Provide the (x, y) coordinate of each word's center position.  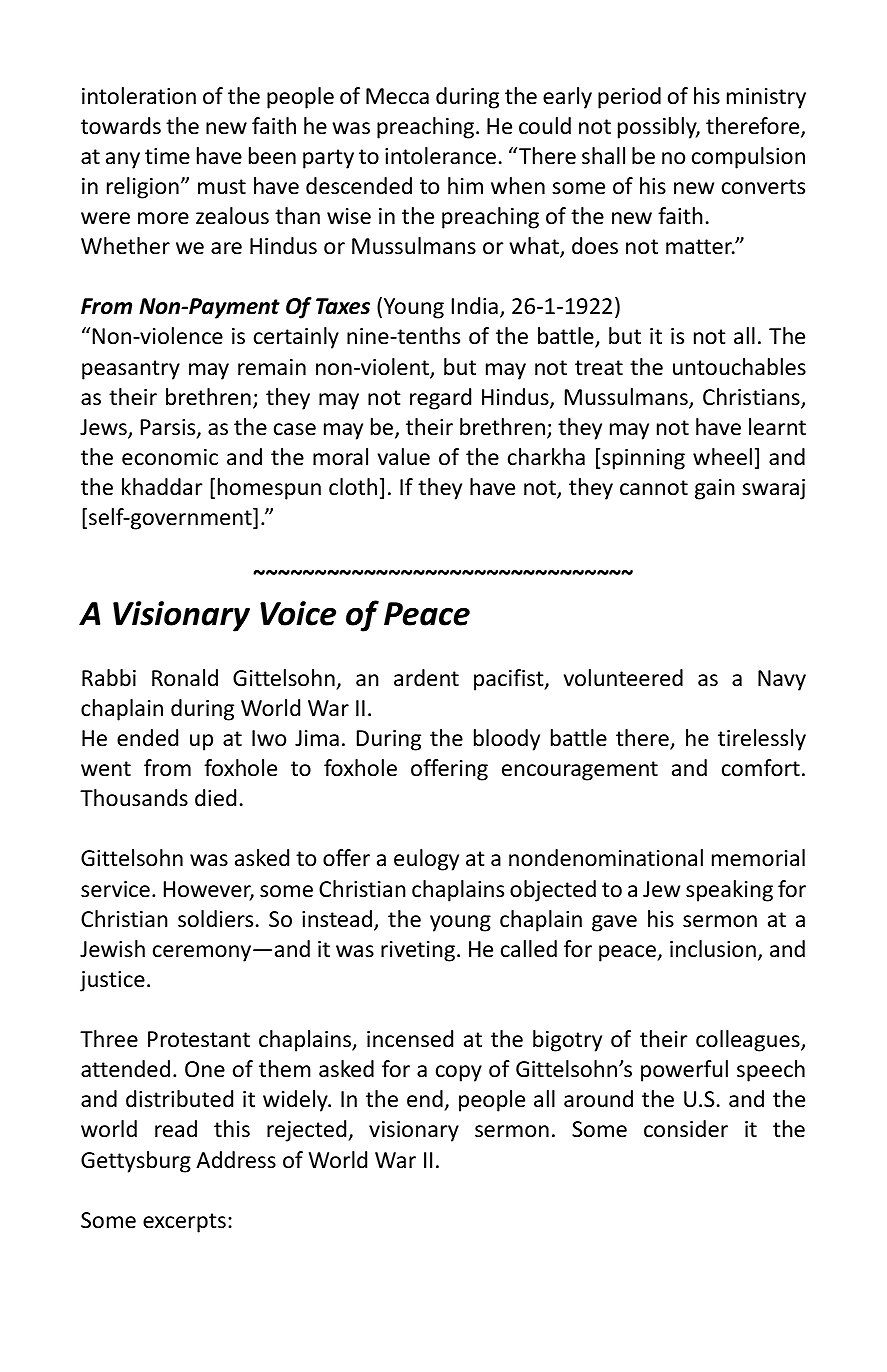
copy (459, 1073)
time (167, 156)
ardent (426, 678)
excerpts (184, 1223)
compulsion (748, 158)
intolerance (440, 156)
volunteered (623, 678)
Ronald (185, 678)
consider (686, 1129)
